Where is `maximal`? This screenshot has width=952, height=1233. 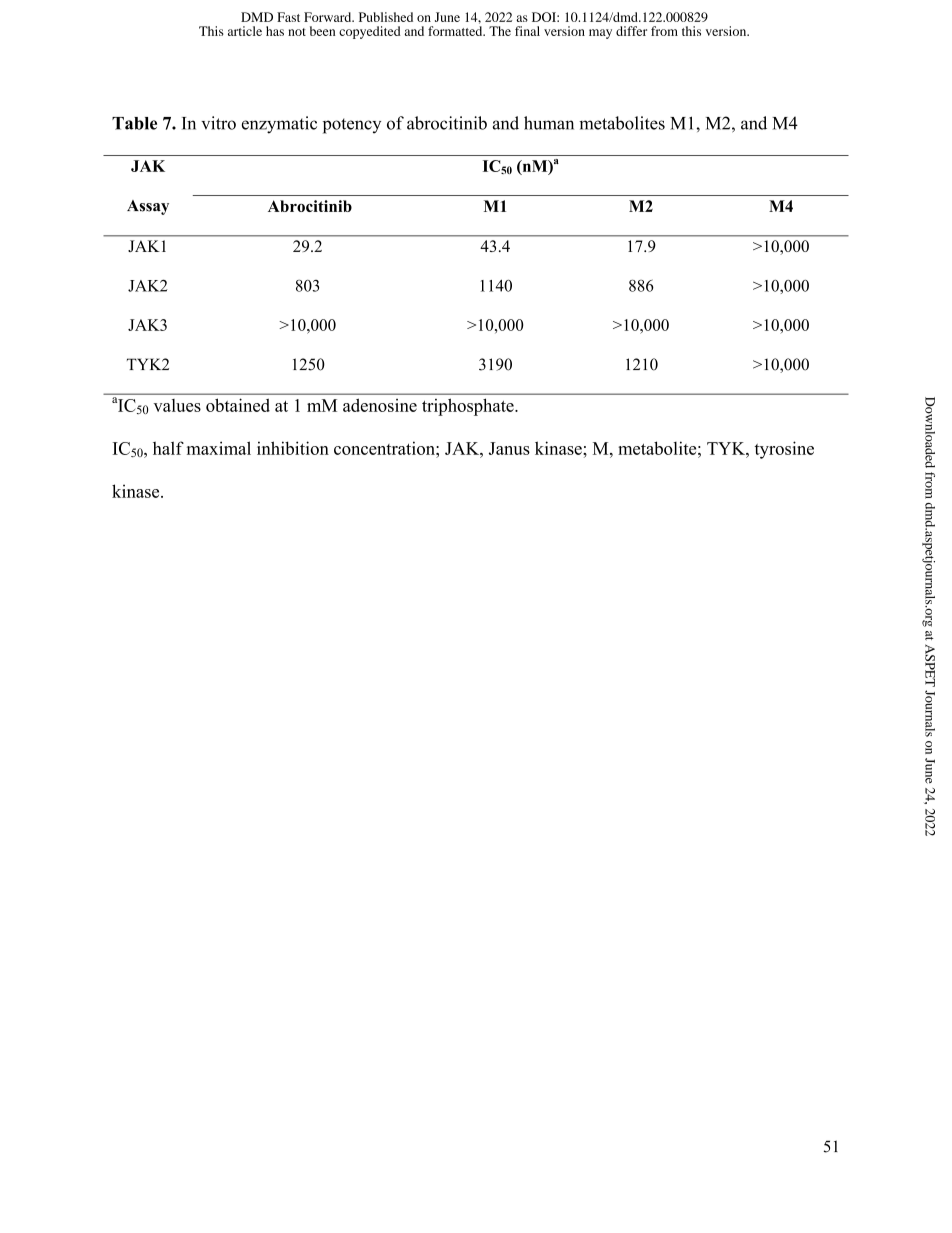
maximal is located at coordinates (219, 448).
